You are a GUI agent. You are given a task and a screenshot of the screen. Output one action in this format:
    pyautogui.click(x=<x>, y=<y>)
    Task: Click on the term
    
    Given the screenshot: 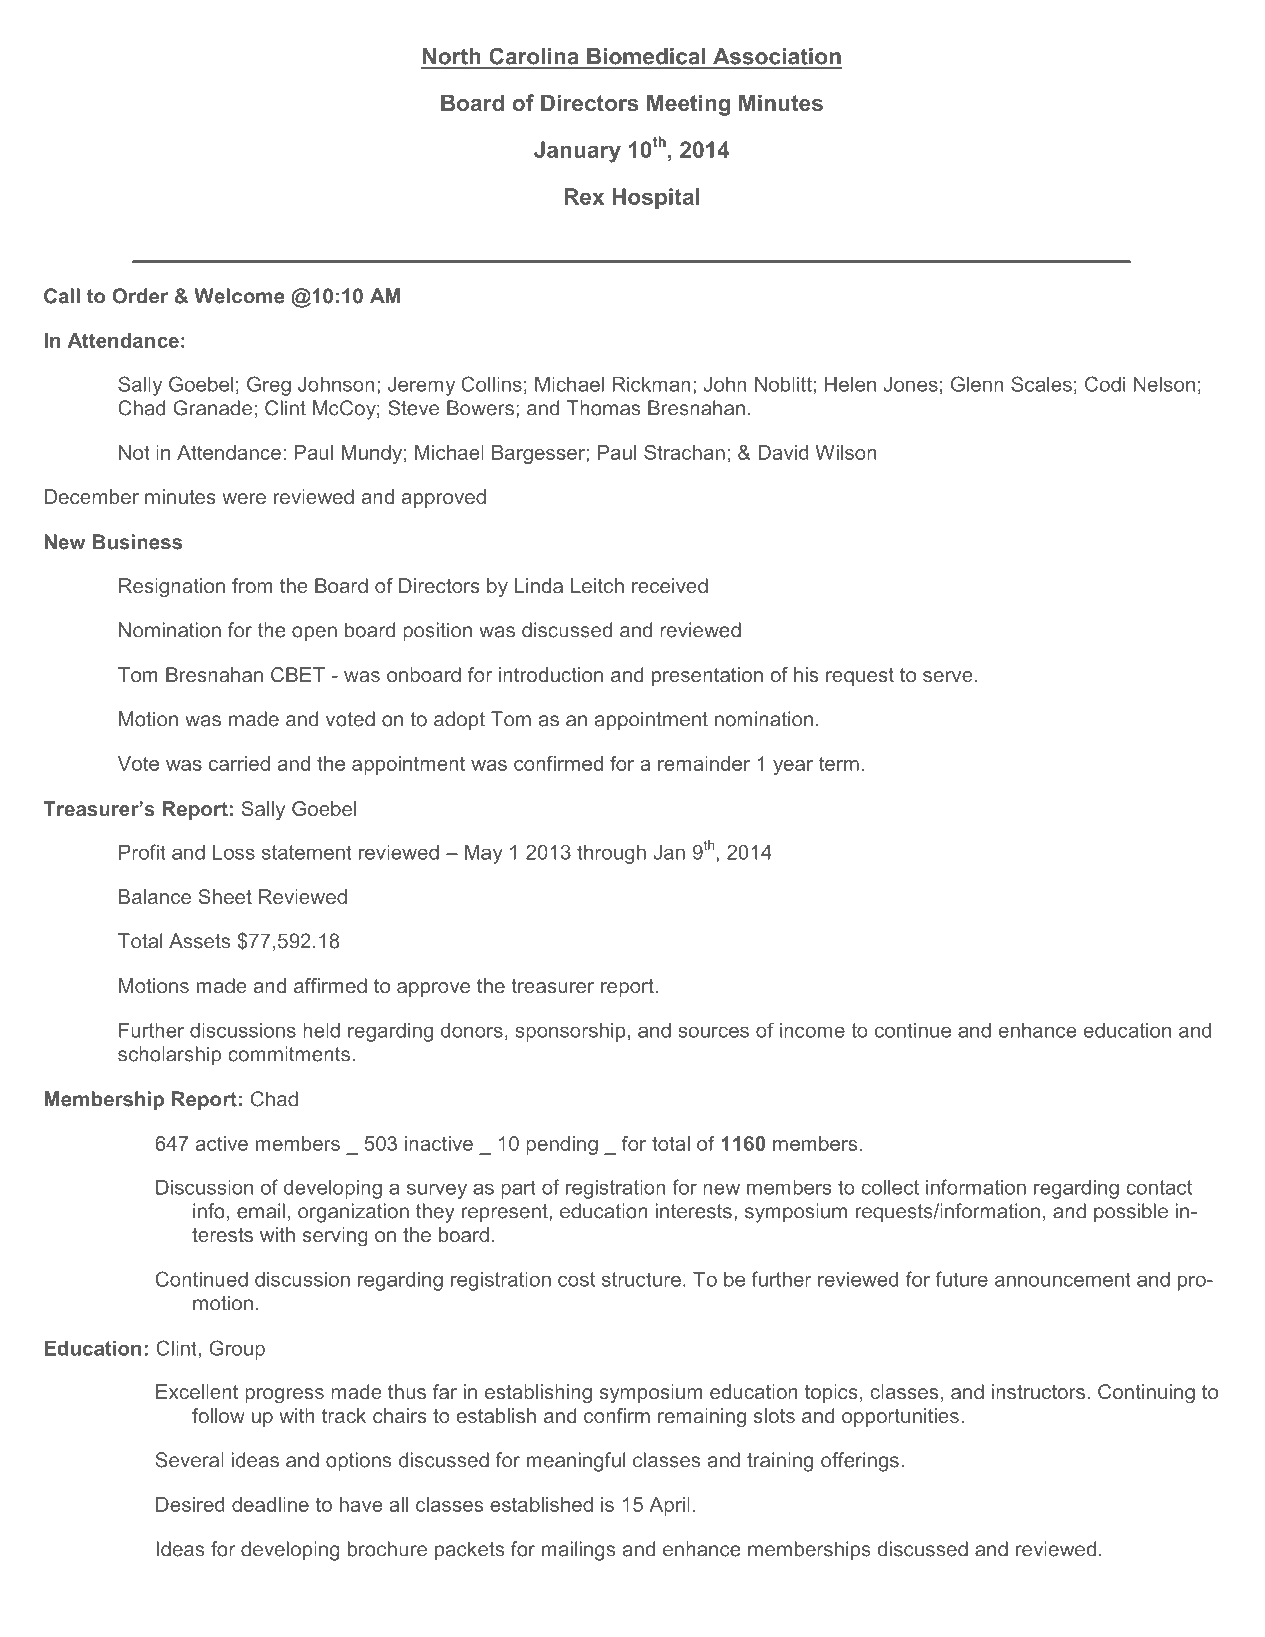 What is the action you would take?
    pyautogui.click(x=839, y=764)
